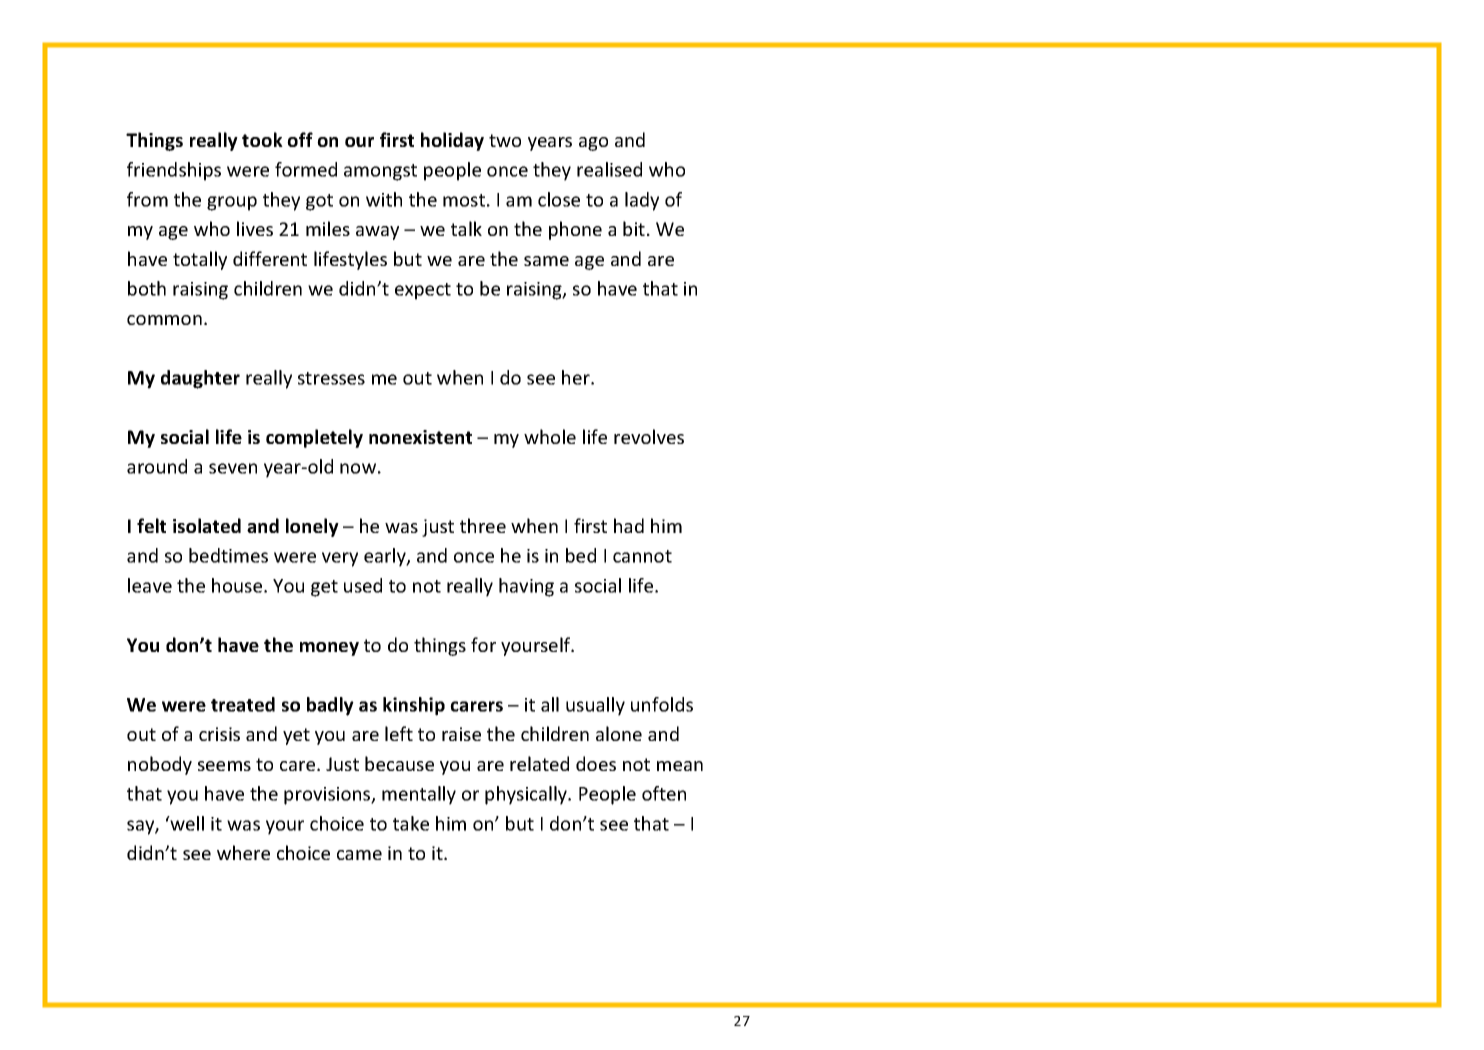 Image resolution: width=1484 pixels, height=1050 pixels. I want to click on treated, so click(243, 704).
